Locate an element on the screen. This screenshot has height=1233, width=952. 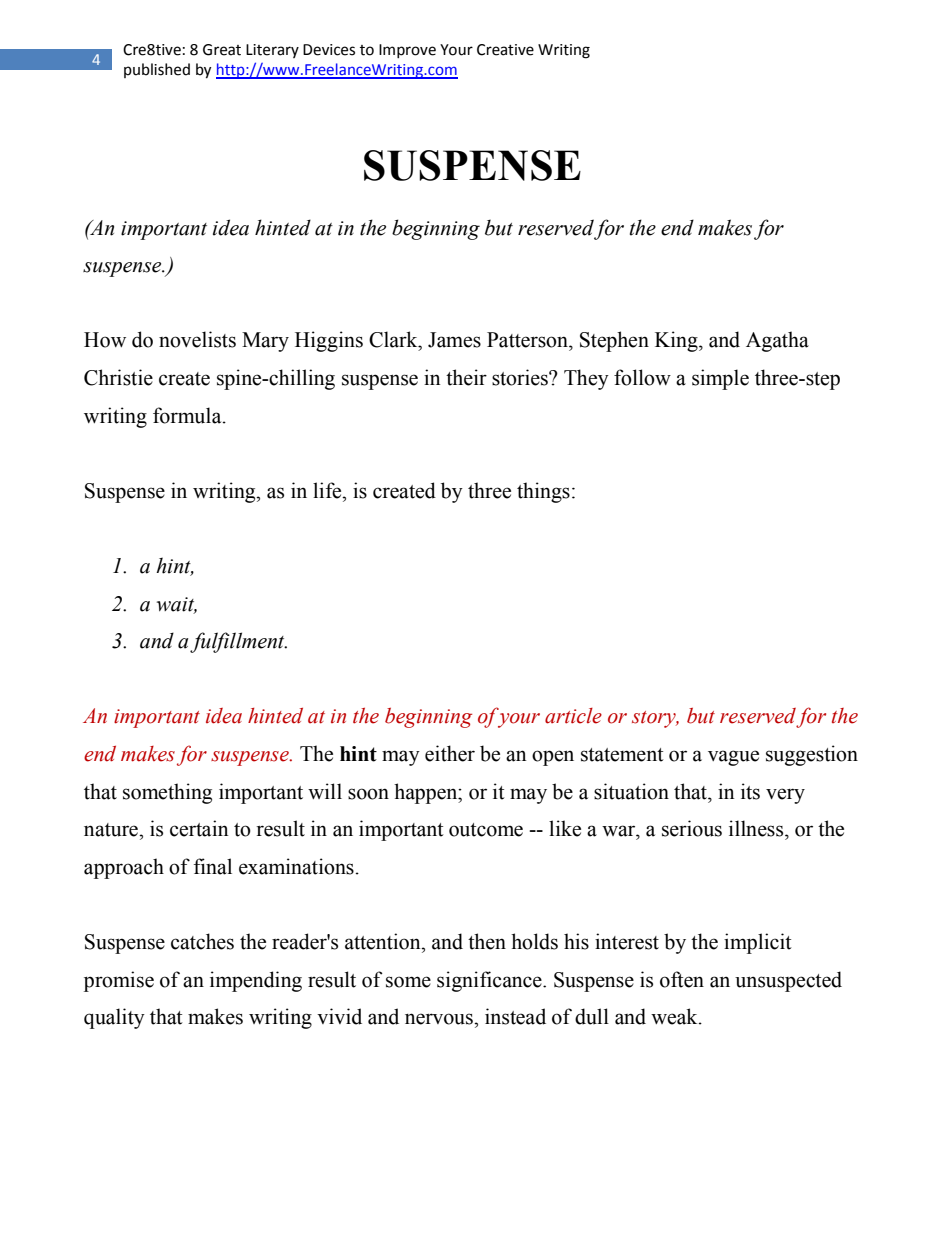
certain is located at coordinates (199, 828).
